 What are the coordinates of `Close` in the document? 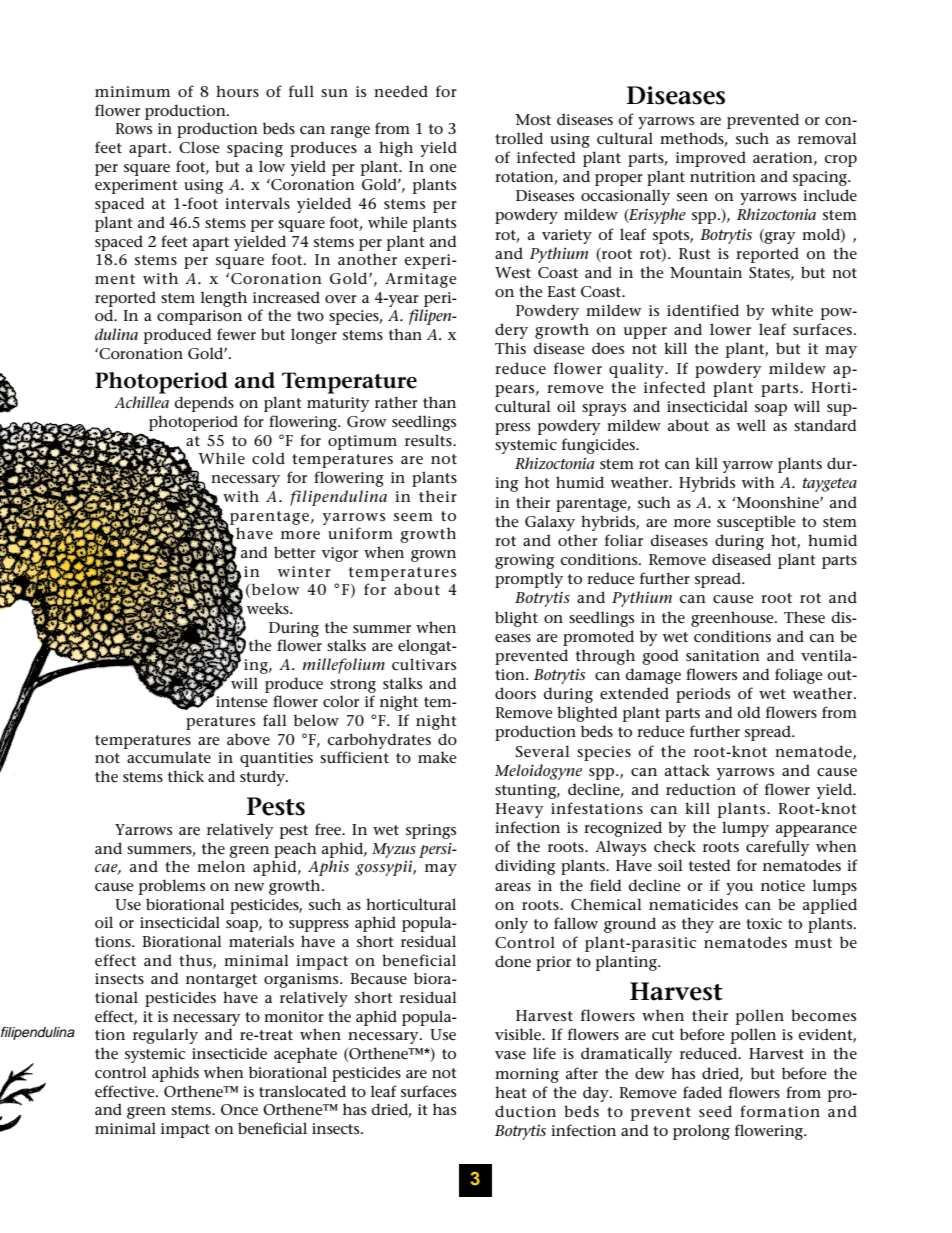 It's located at (199, 147).
